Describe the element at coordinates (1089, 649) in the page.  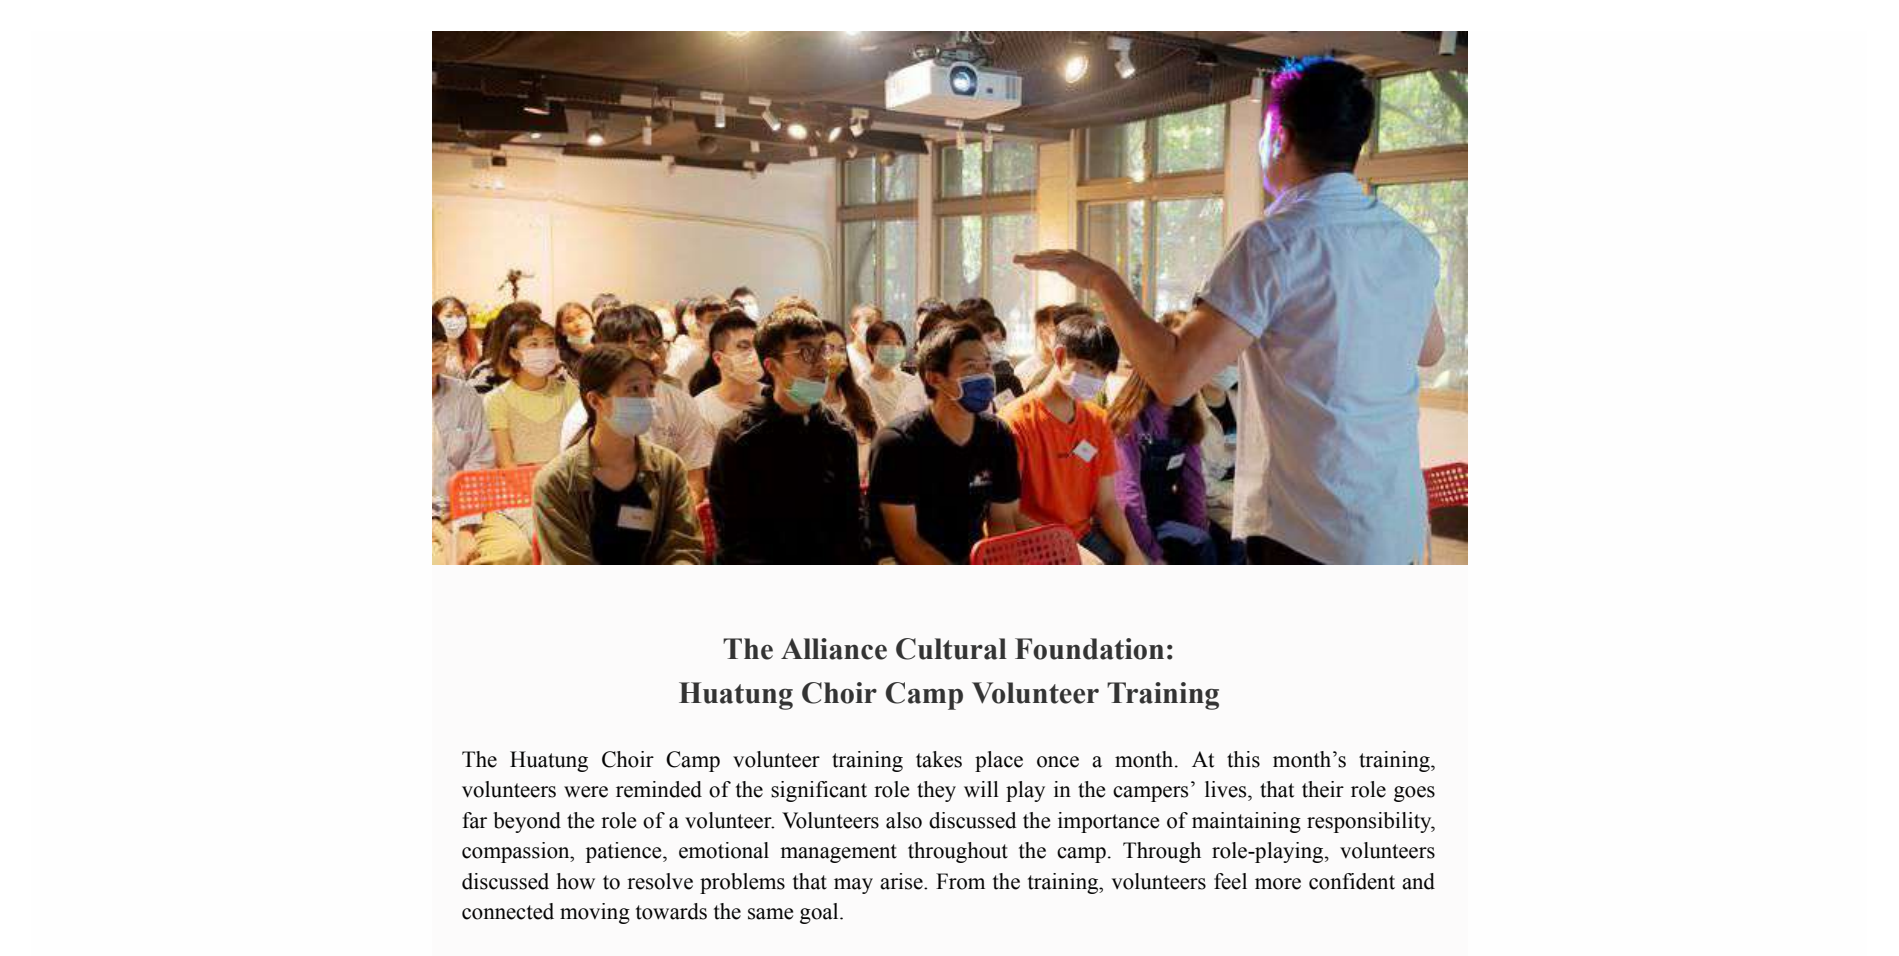
I see `Foundation` at that location.
